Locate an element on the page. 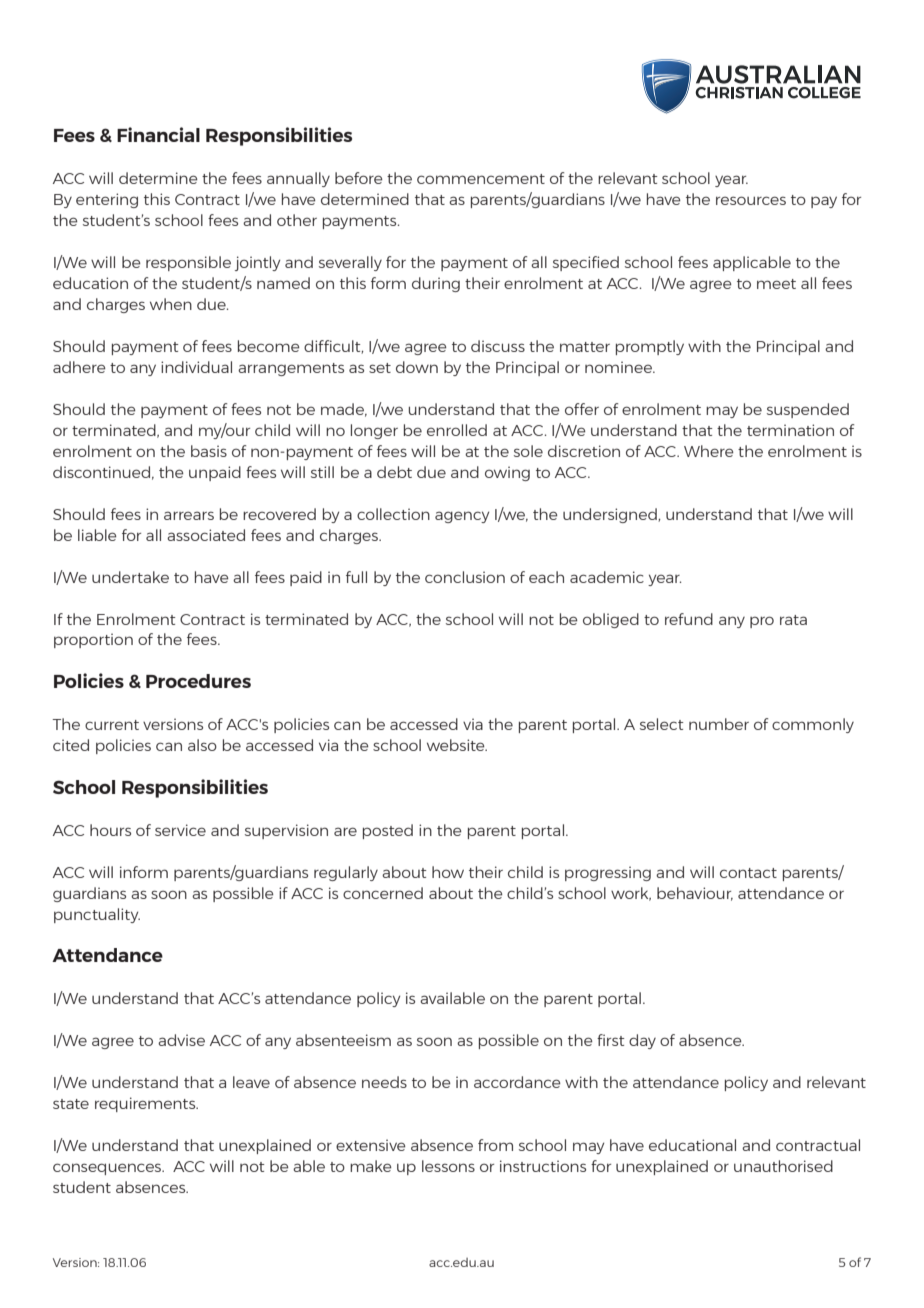  conclusion is located at coordinates (465, 577).
